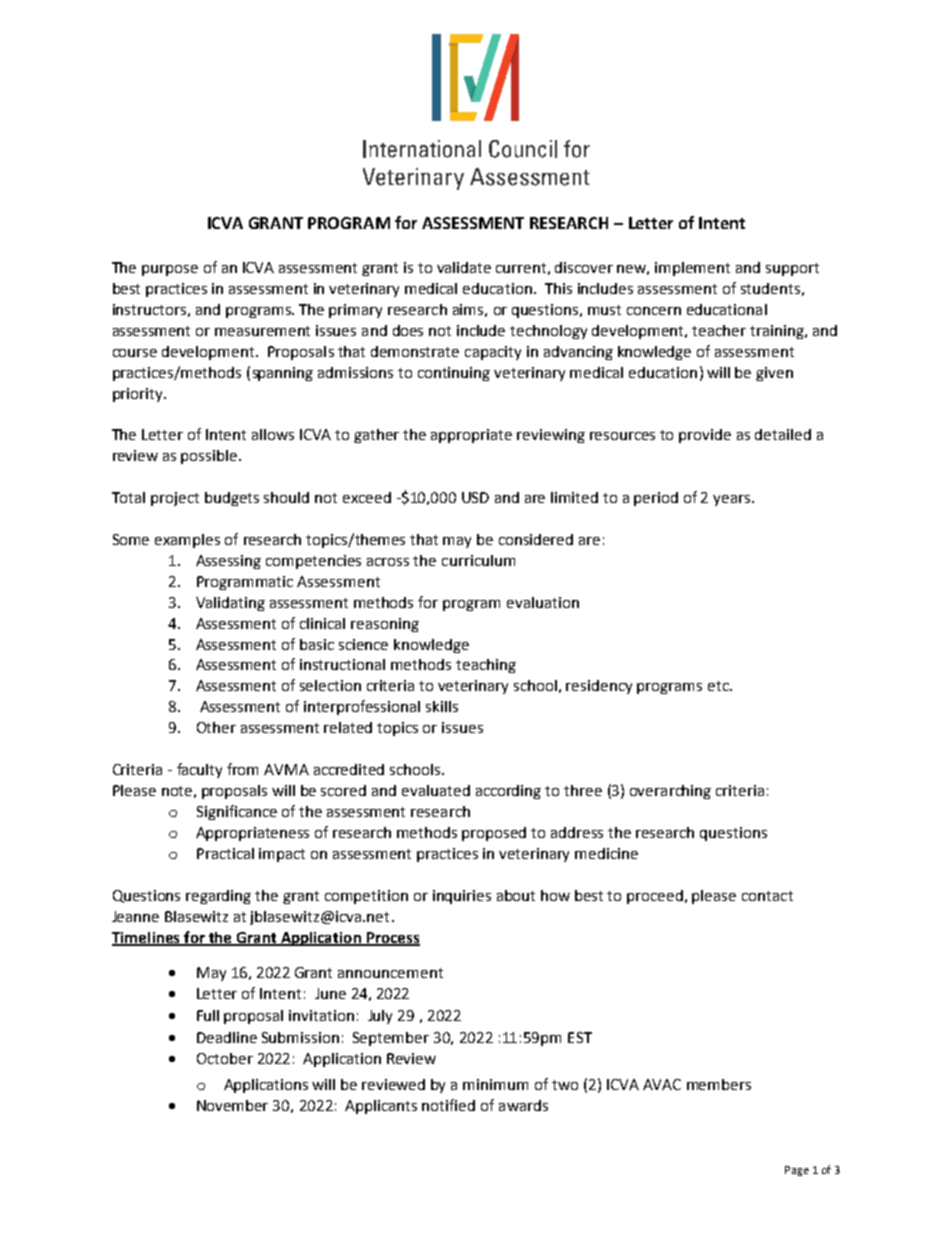 The image size is (952, 1233). I want to click on purpose, so click(170, 270).
